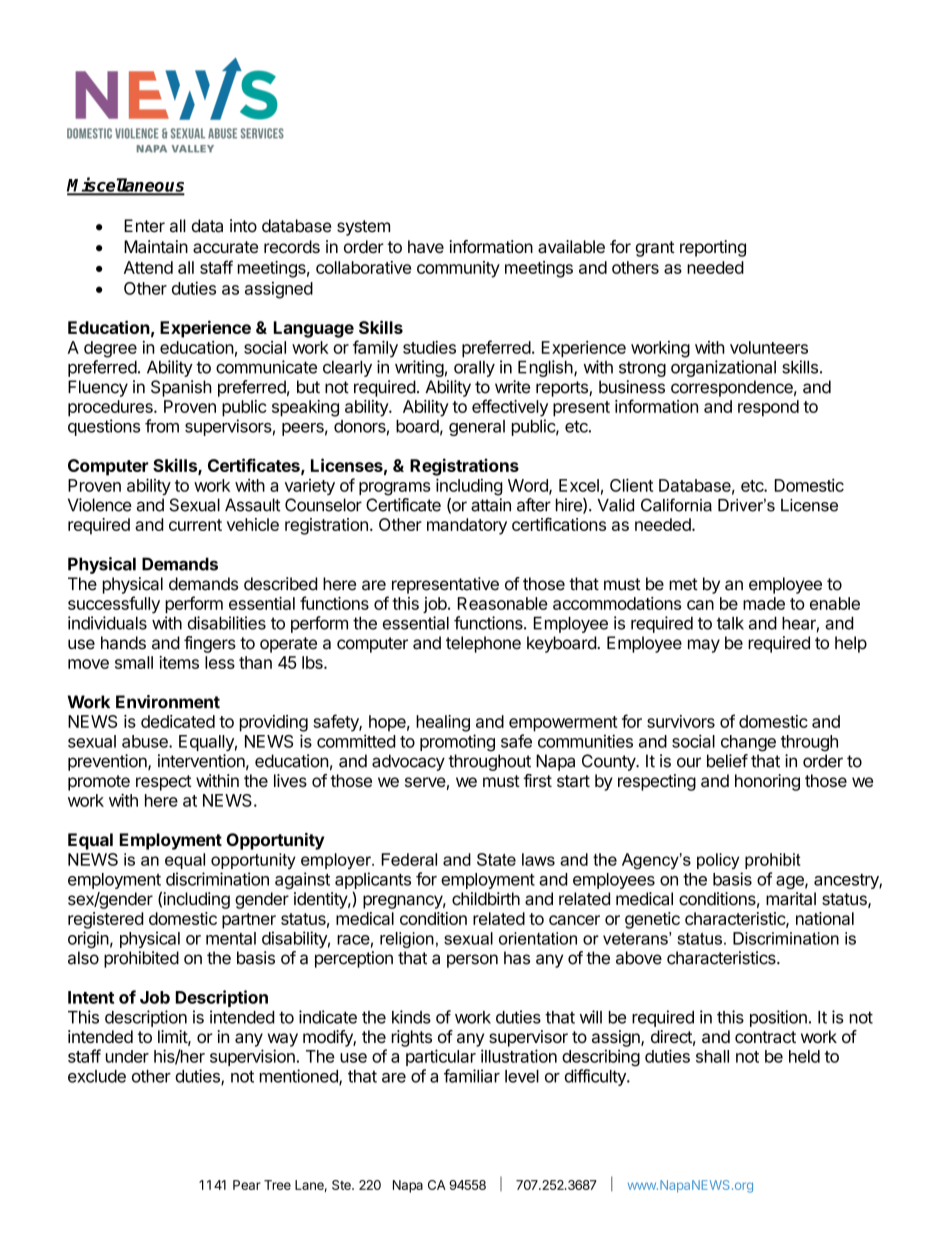  I want to click on community, so click(458, 269).
